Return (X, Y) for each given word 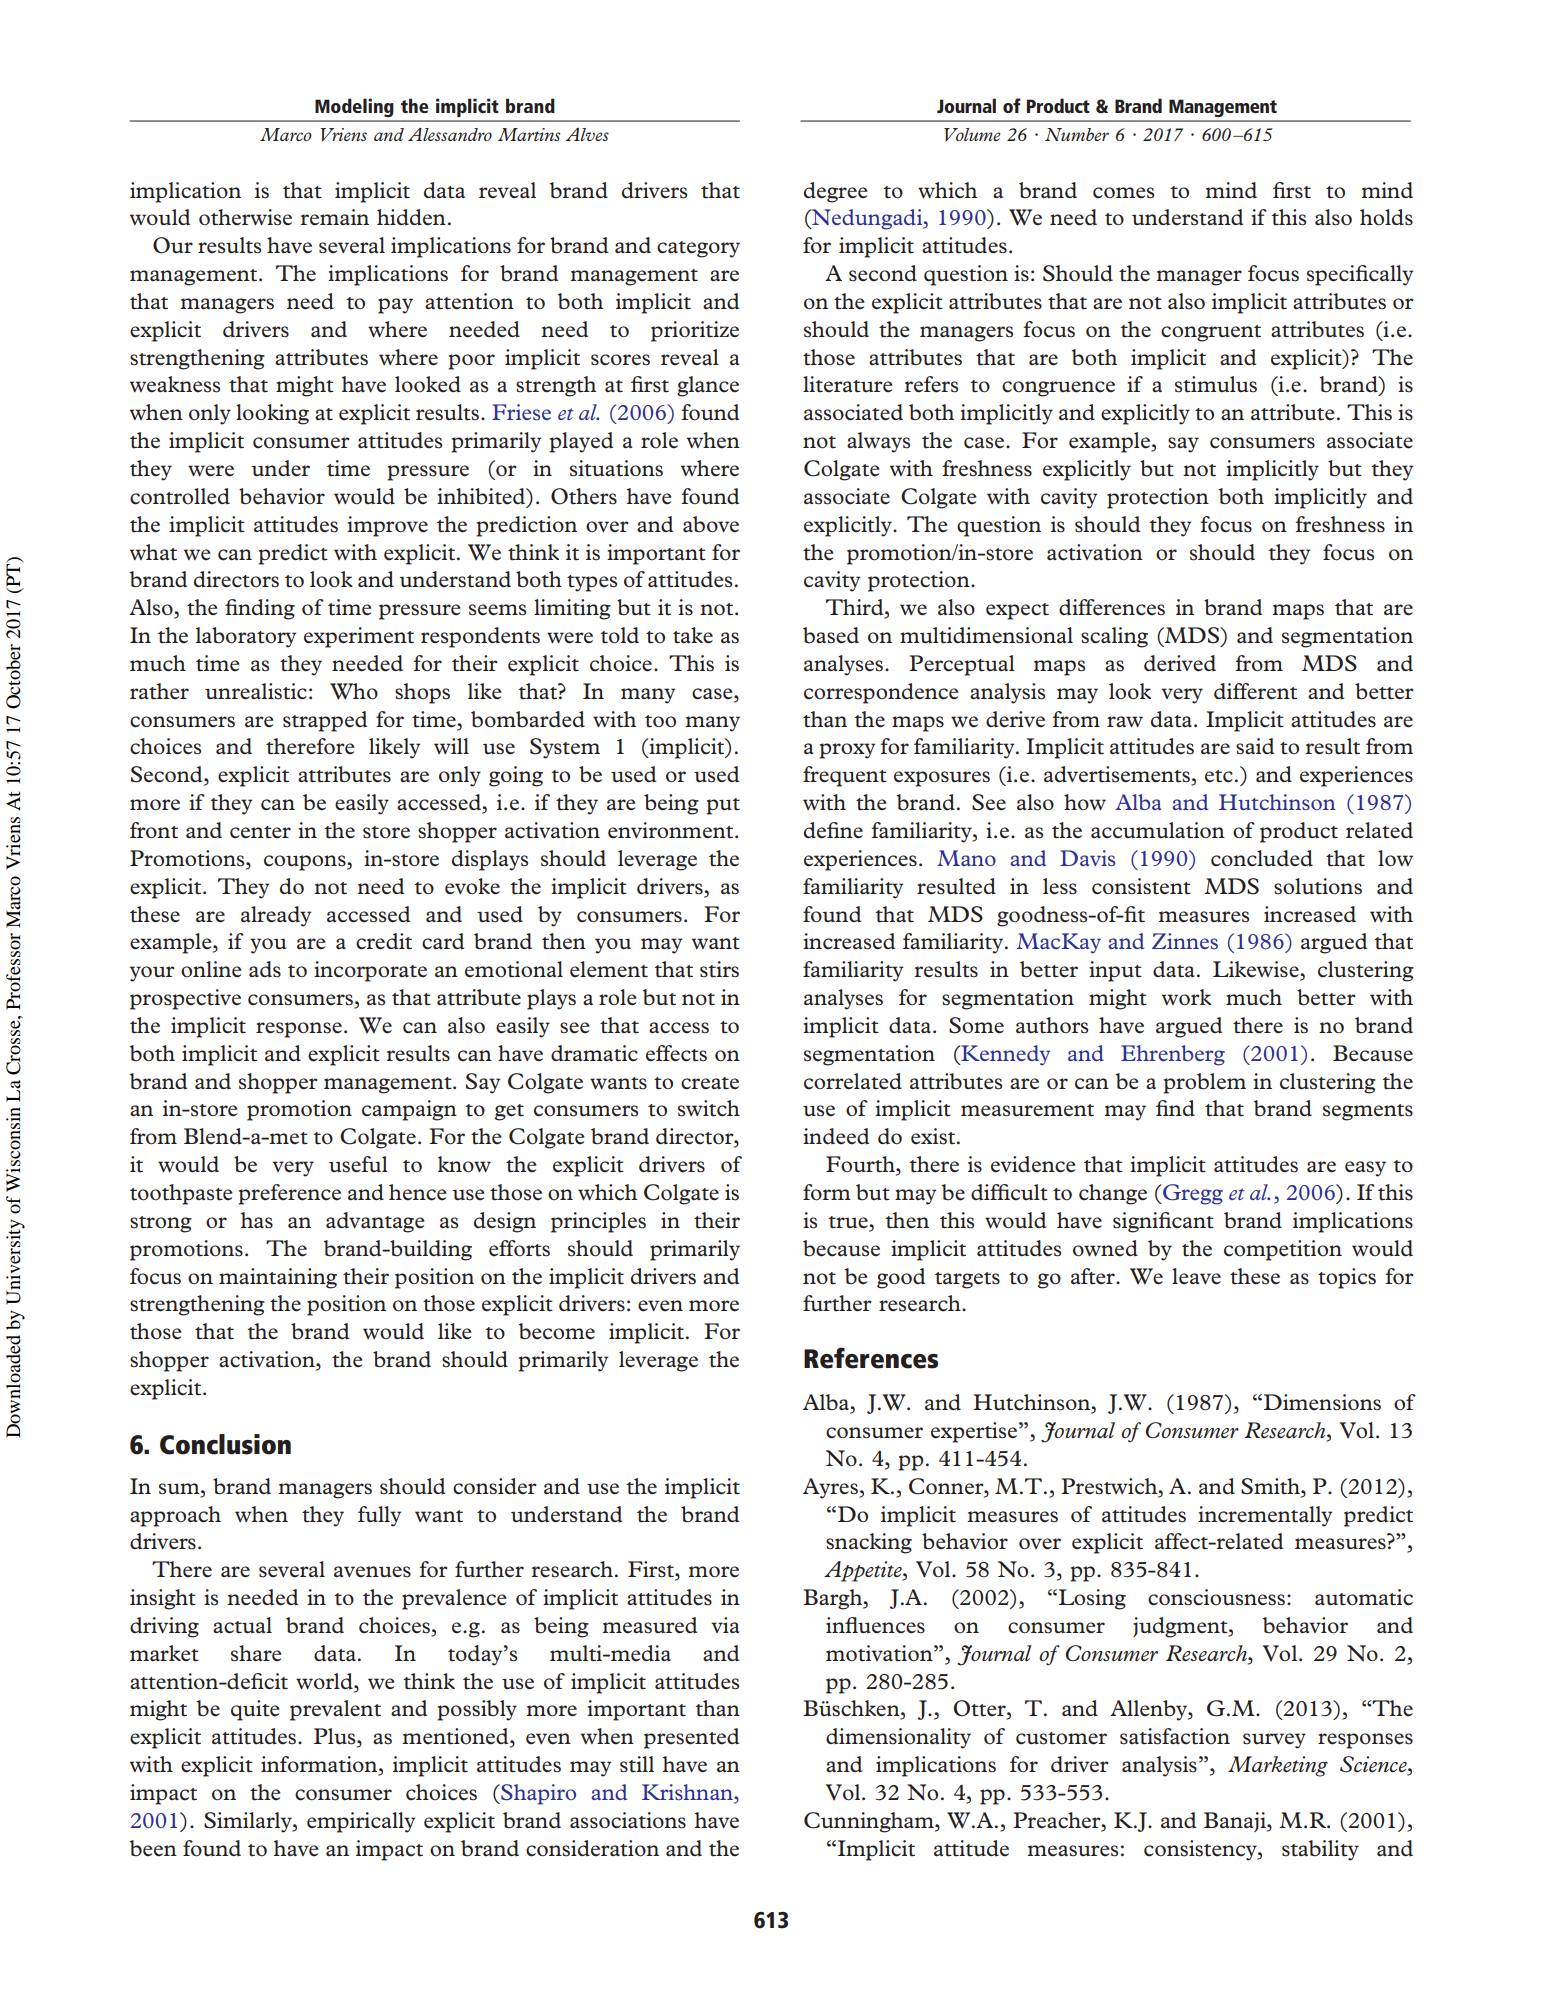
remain (334, 217)
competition (1283, 1250)
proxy (847, 751)
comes (1123, 193)
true (849, 1223)
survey (1274, 1741)
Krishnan (688, 1793)
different (1255, 691)
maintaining (278, 1278)
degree (836, 192)
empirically (361, 1822)
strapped (325, 721)
